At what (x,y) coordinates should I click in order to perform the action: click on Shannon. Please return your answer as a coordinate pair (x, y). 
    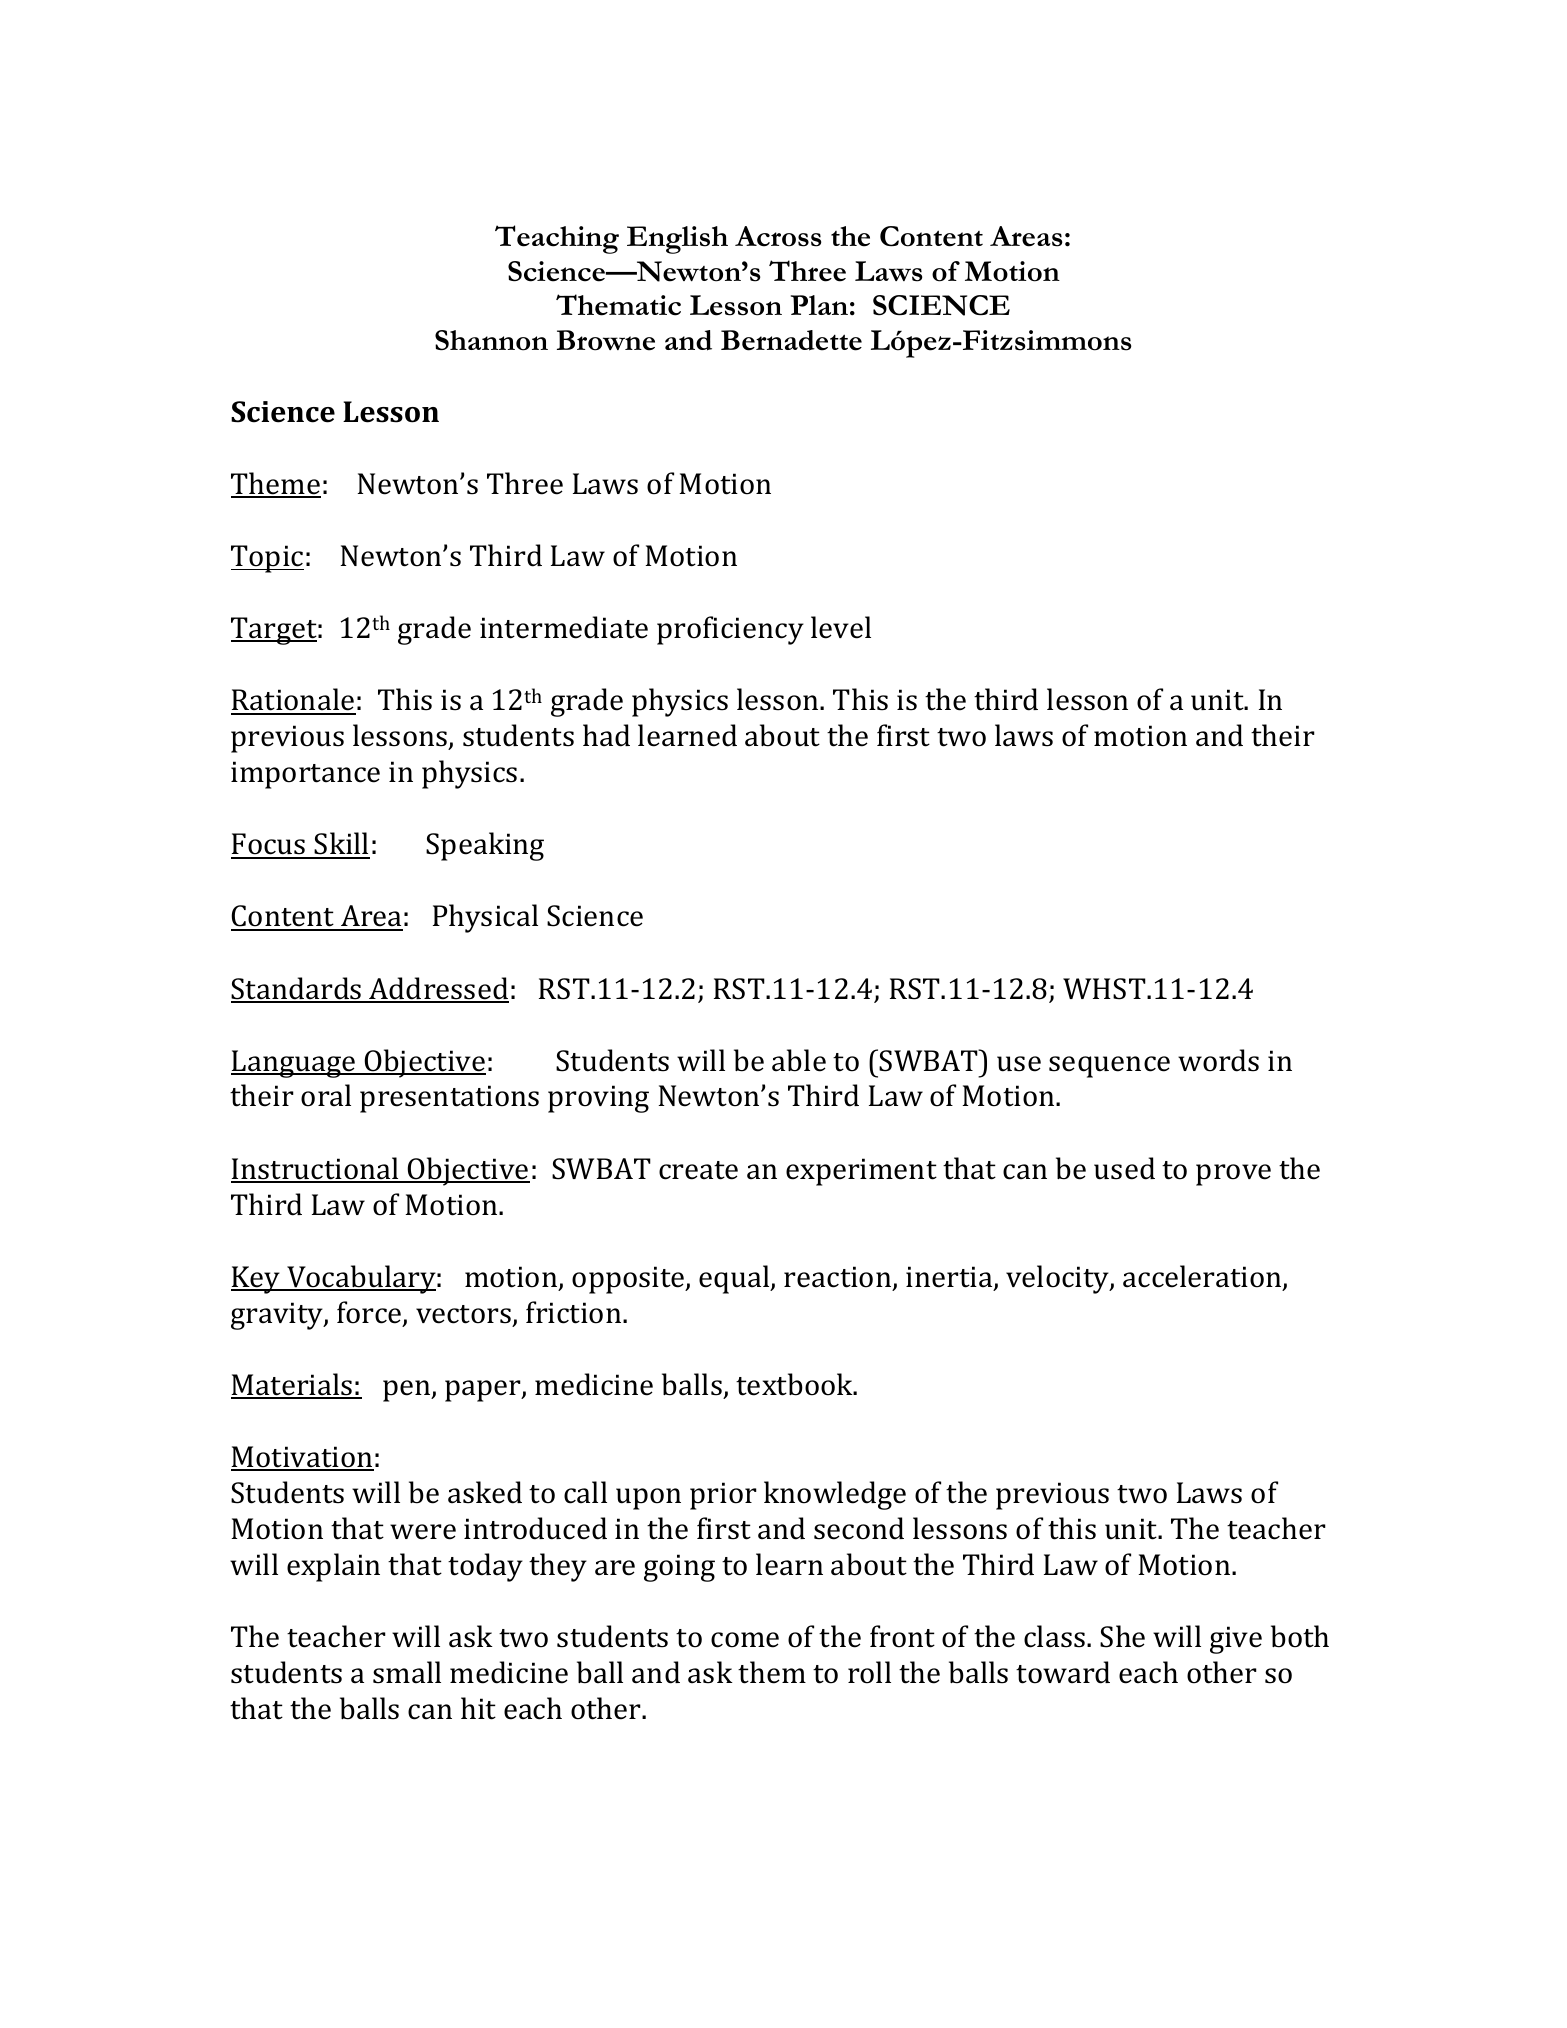
    Looking at the image, I should click on (491, 340).
